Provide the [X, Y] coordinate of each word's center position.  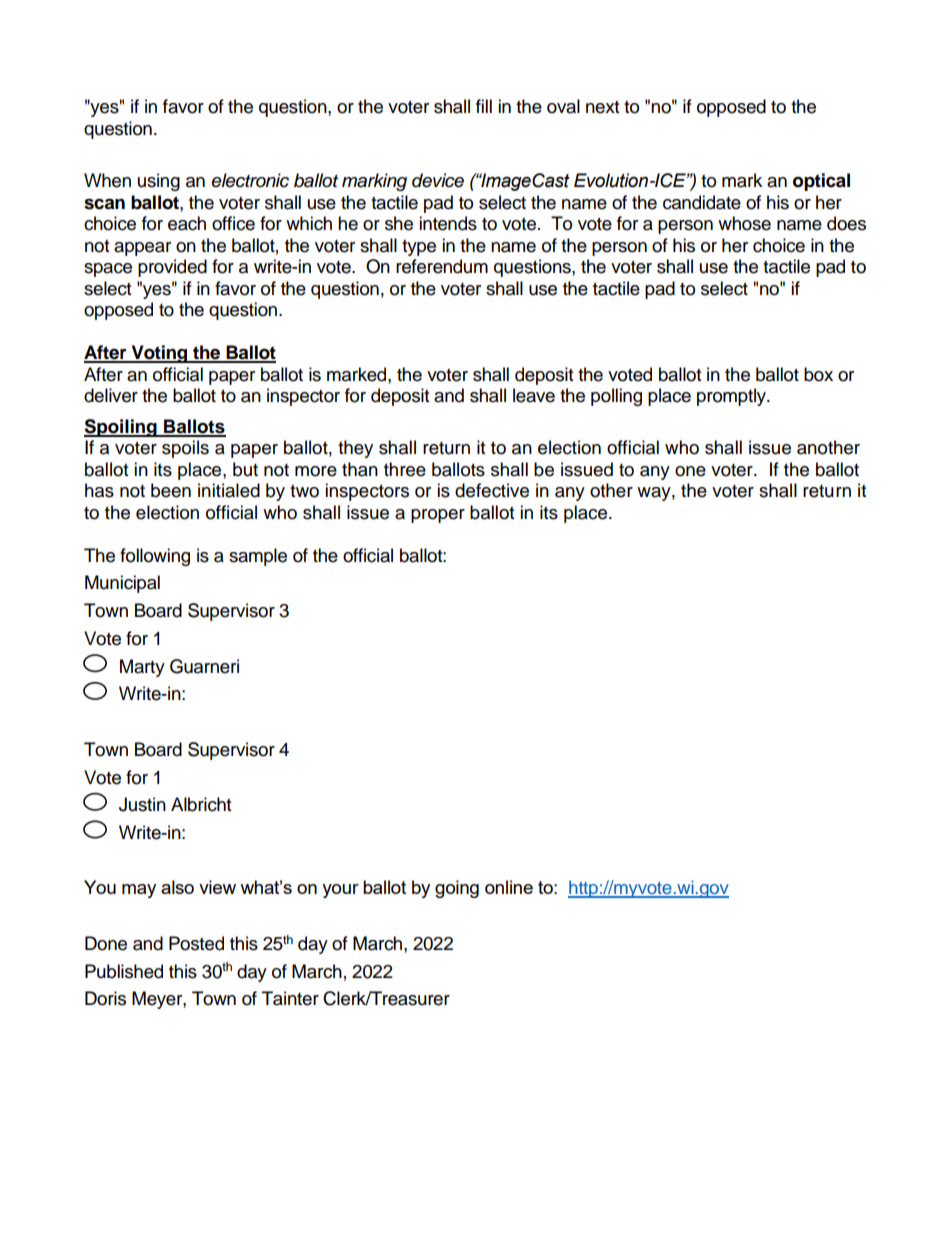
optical [821, 182]
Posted [196, 943]
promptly [732, 397]
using [159, 182]
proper [438, 516]
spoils [185, 449]
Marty [142, 668]
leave [534, 395]
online [509, 887]
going [457, 889]
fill [484, 106]
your [340, 891]
